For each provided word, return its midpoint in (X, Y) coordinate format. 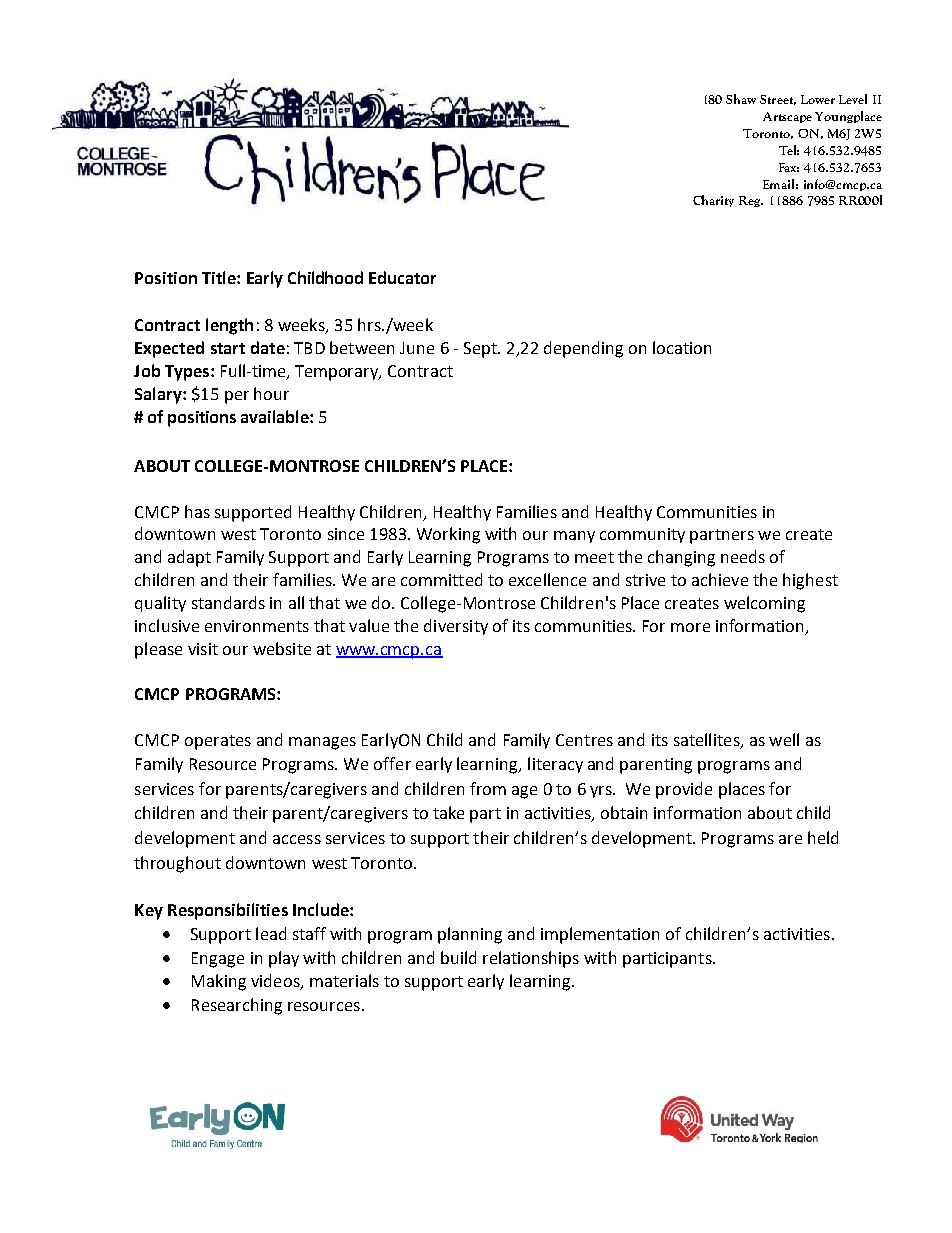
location (682, 347)
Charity (713, 201)
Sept (481, 350)
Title (220, 277)
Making (219, 982)
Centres (584, 740)
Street (778, 100)
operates (218, 742)
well (784, 739)
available (276, 416)
